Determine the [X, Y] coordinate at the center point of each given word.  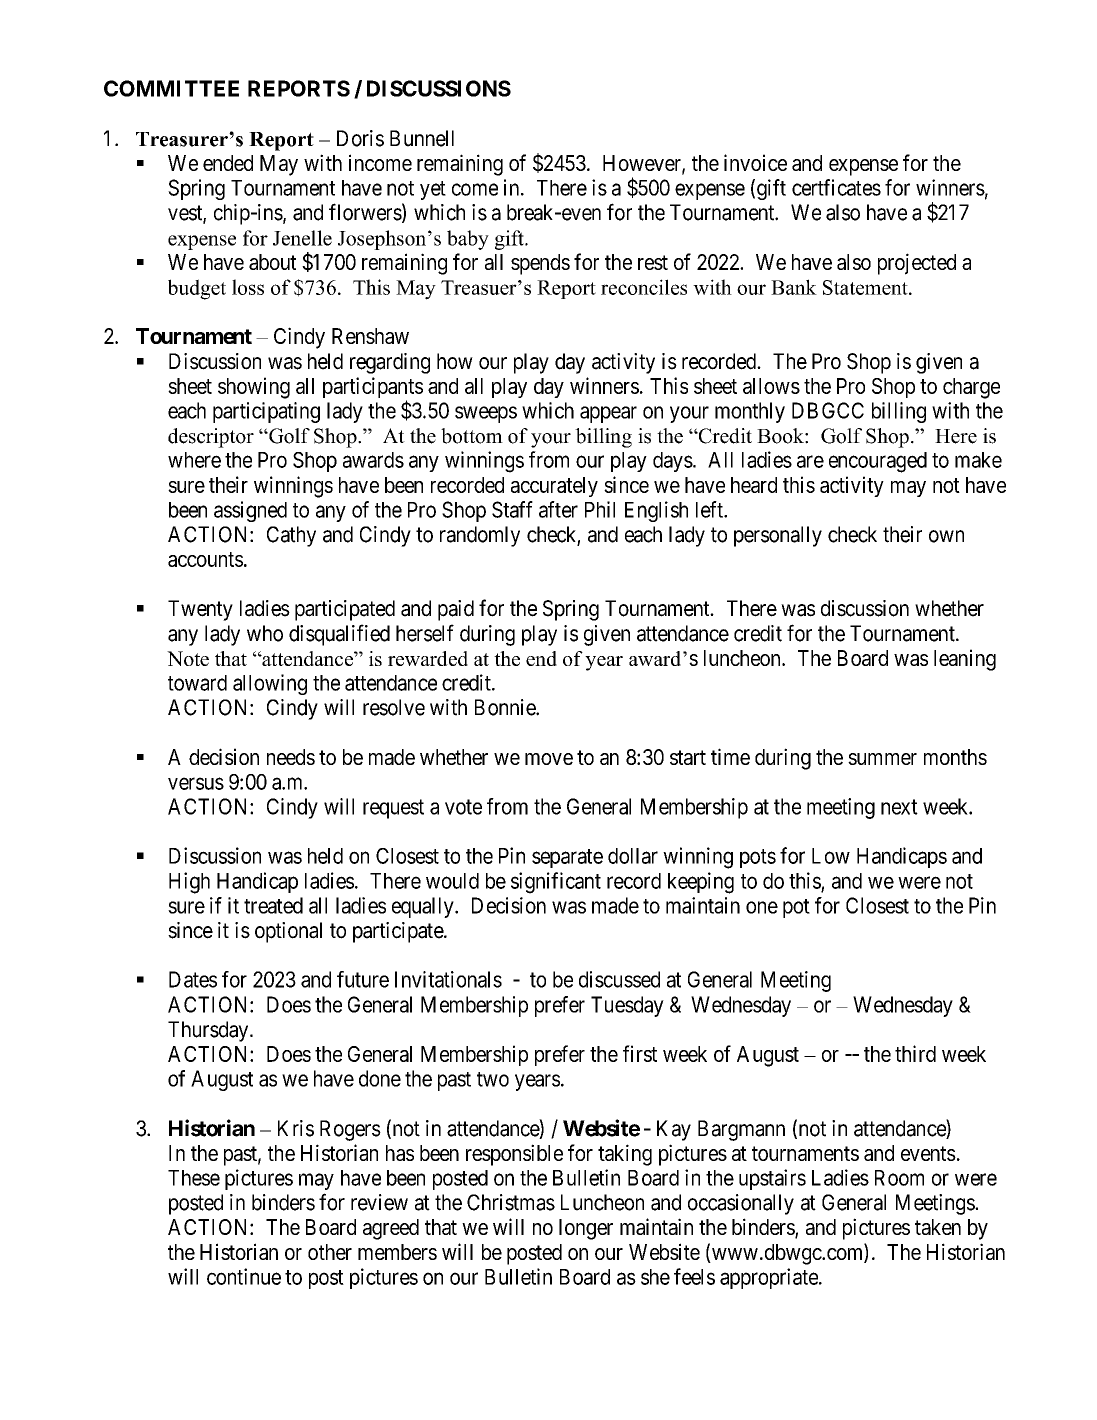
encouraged [878, 462]
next [899, 807]
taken [938, 1227]
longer [586, 1229]
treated [273, 905]
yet [433, 190]
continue [244, 1276]
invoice [755, 162]
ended [228, 163]
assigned [250, 511]
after [558, 509]
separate [567, 858]
